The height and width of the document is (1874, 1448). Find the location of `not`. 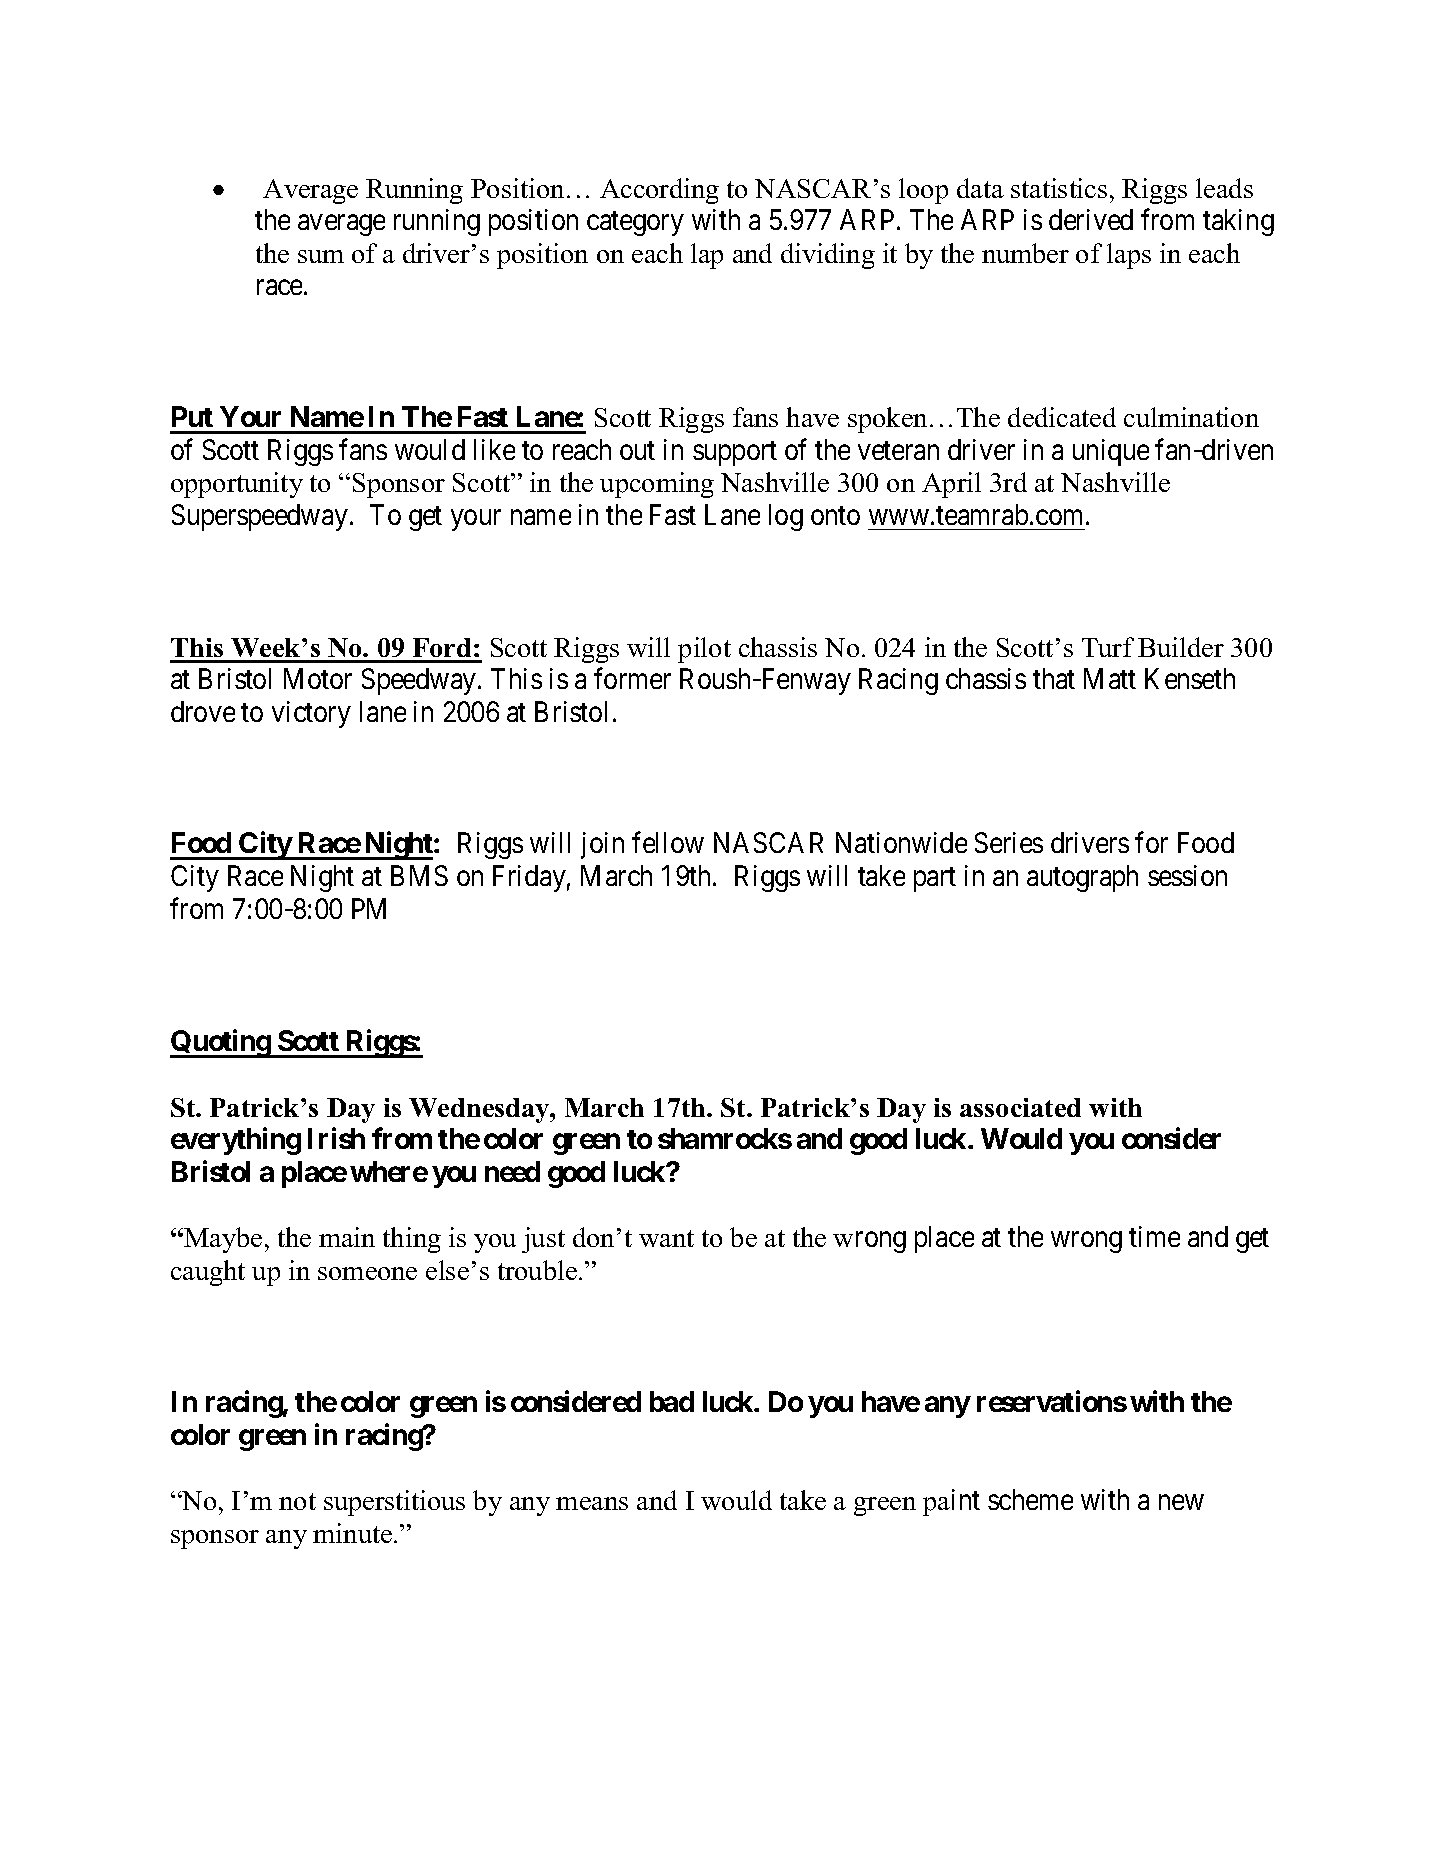

not is located at coordinates (297, 1501).
